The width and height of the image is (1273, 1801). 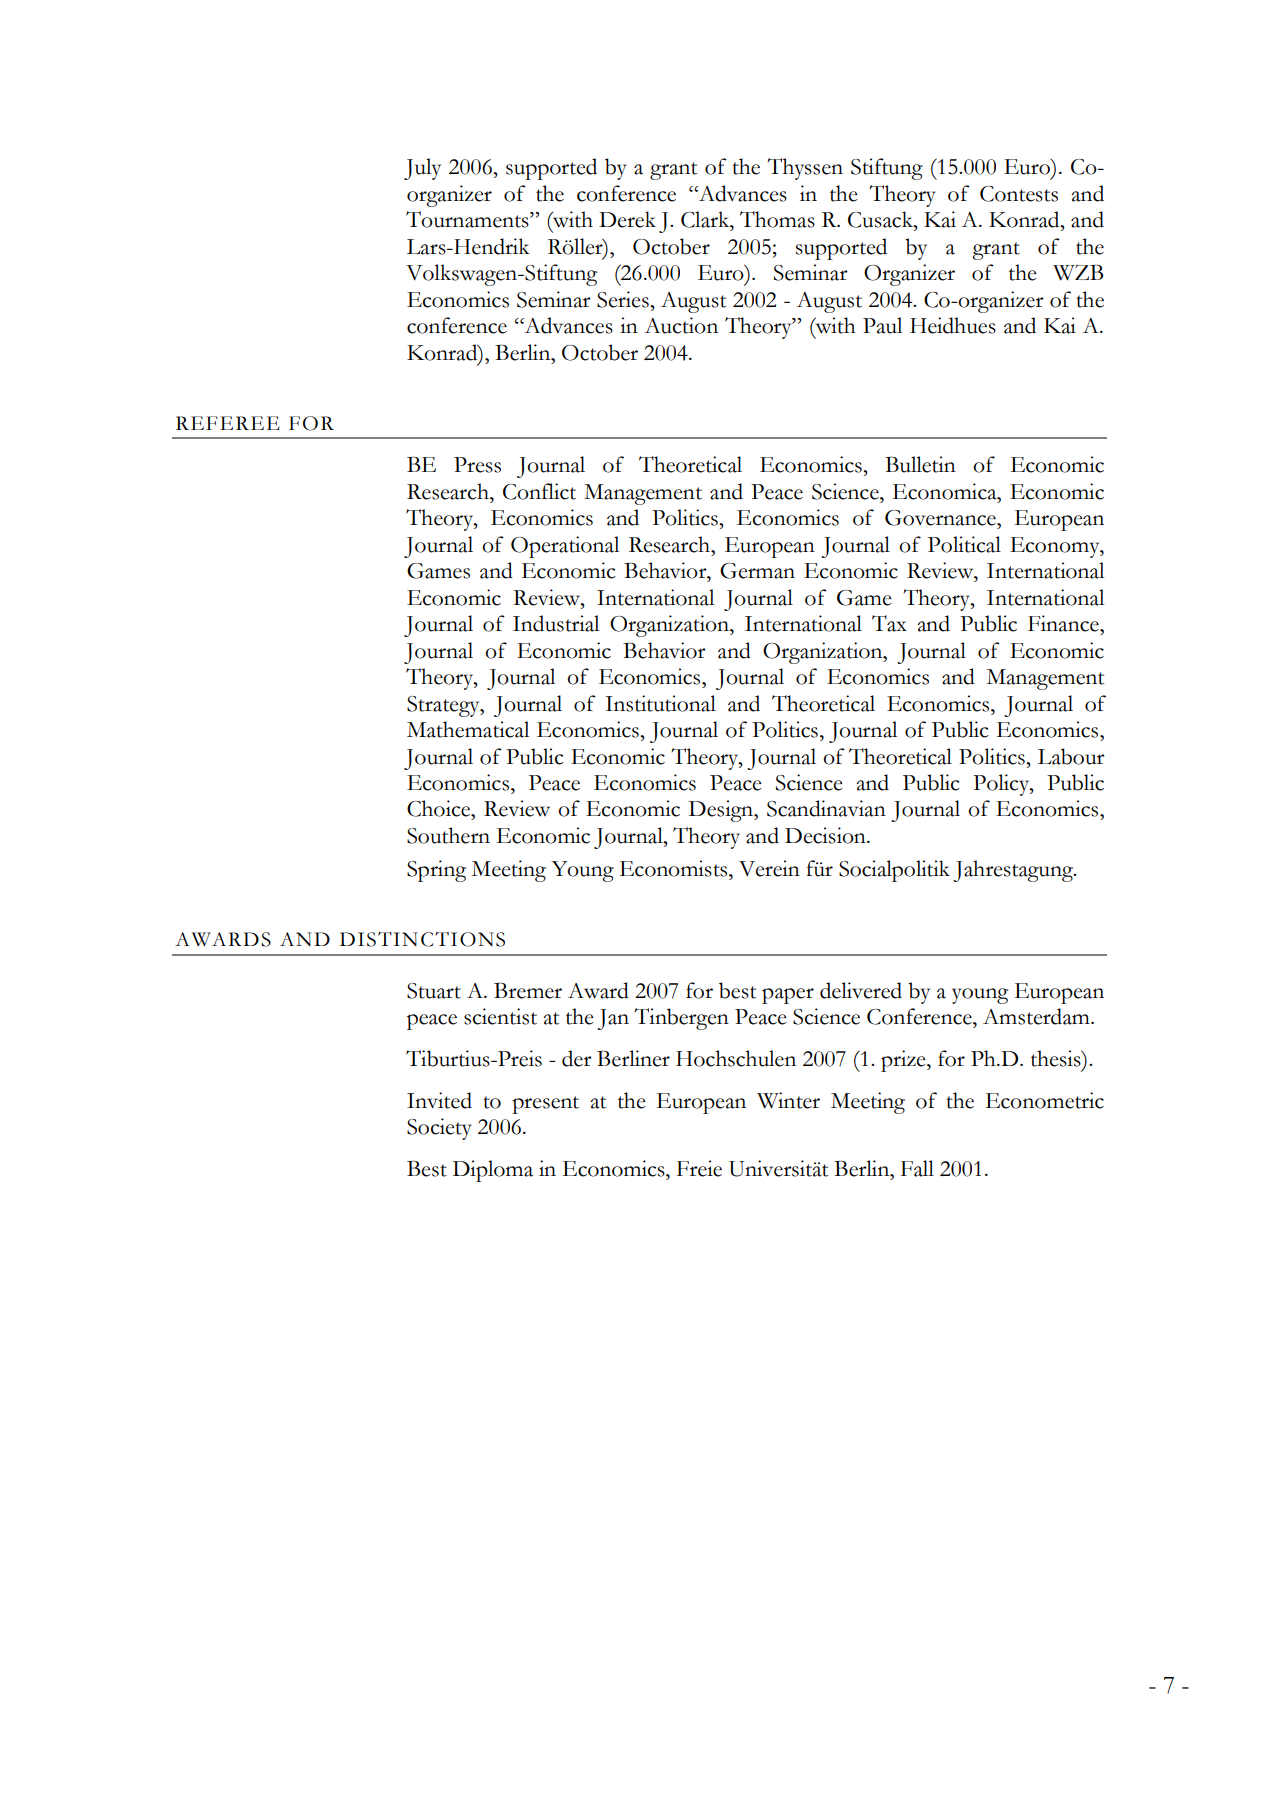 What do you see at coordinates (439, 1129) in the image?
I see `Society` at bounding box center [439, 1129].
